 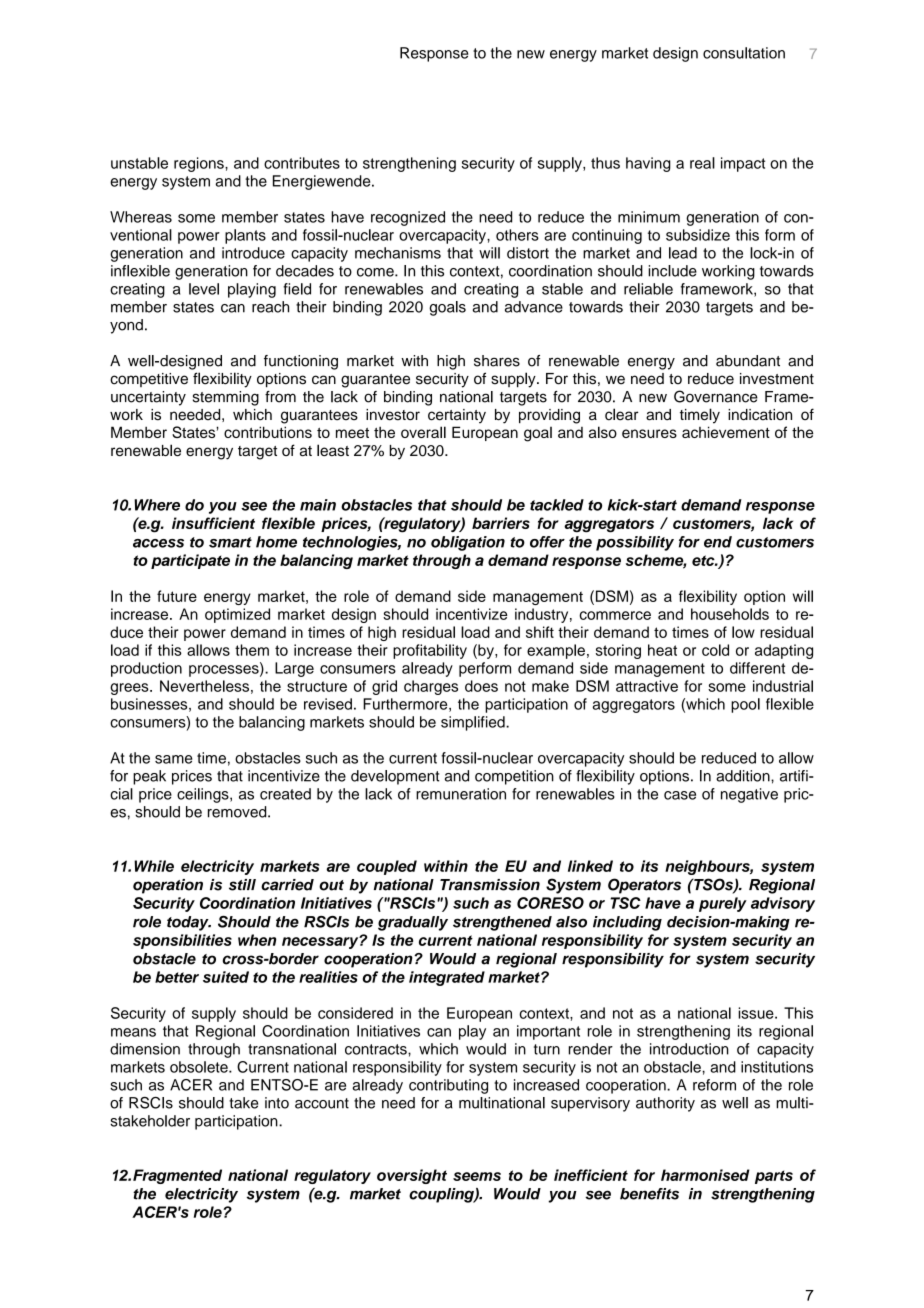 I want to click on recognized, so click(x=408, y=218).
